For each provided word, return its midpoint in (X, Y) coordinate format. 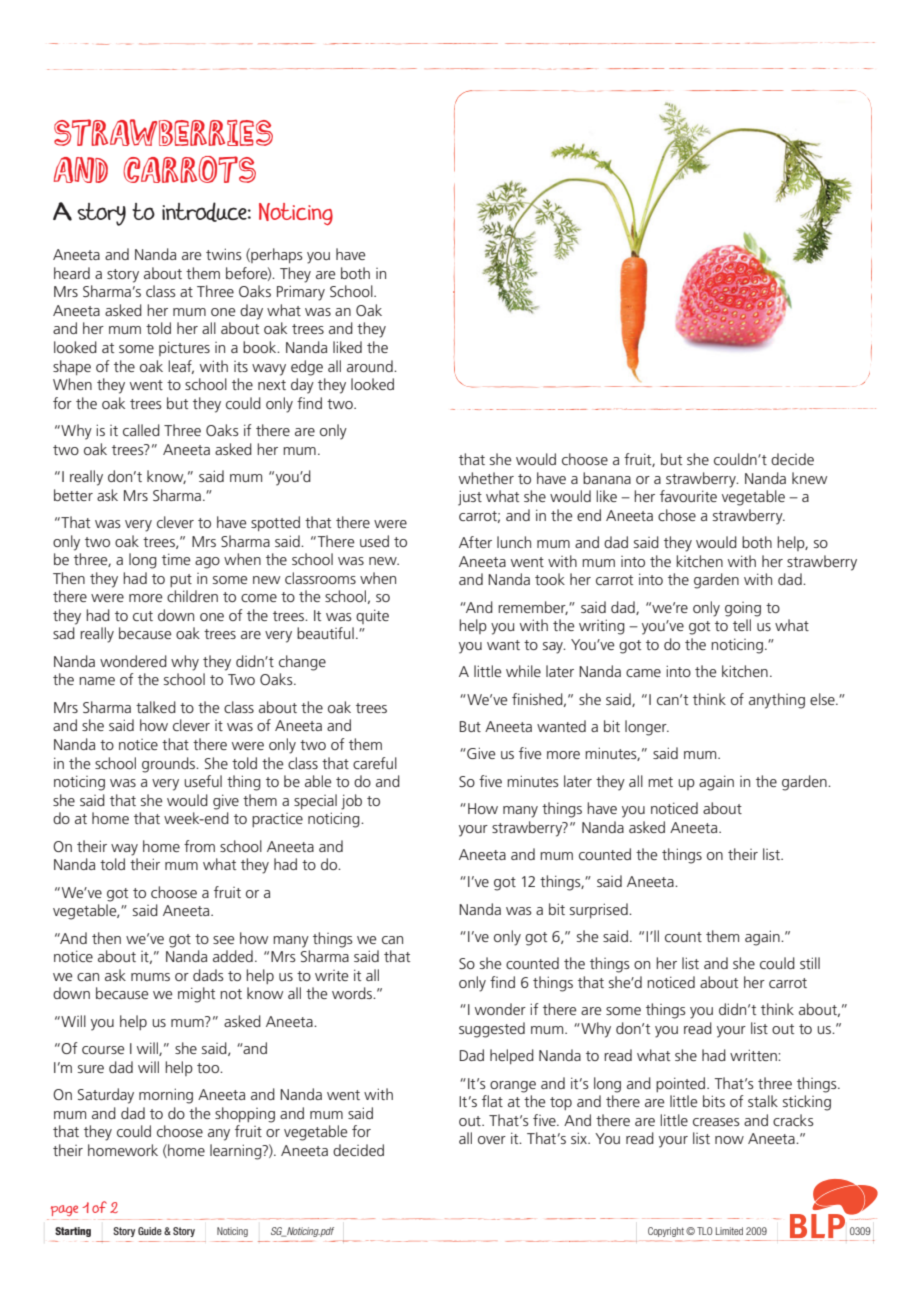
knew (809, 478)
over (492, 1140)
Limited (729, 1231)
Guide (150, 1231)
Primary (301, 293)
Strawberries (163, 132)
